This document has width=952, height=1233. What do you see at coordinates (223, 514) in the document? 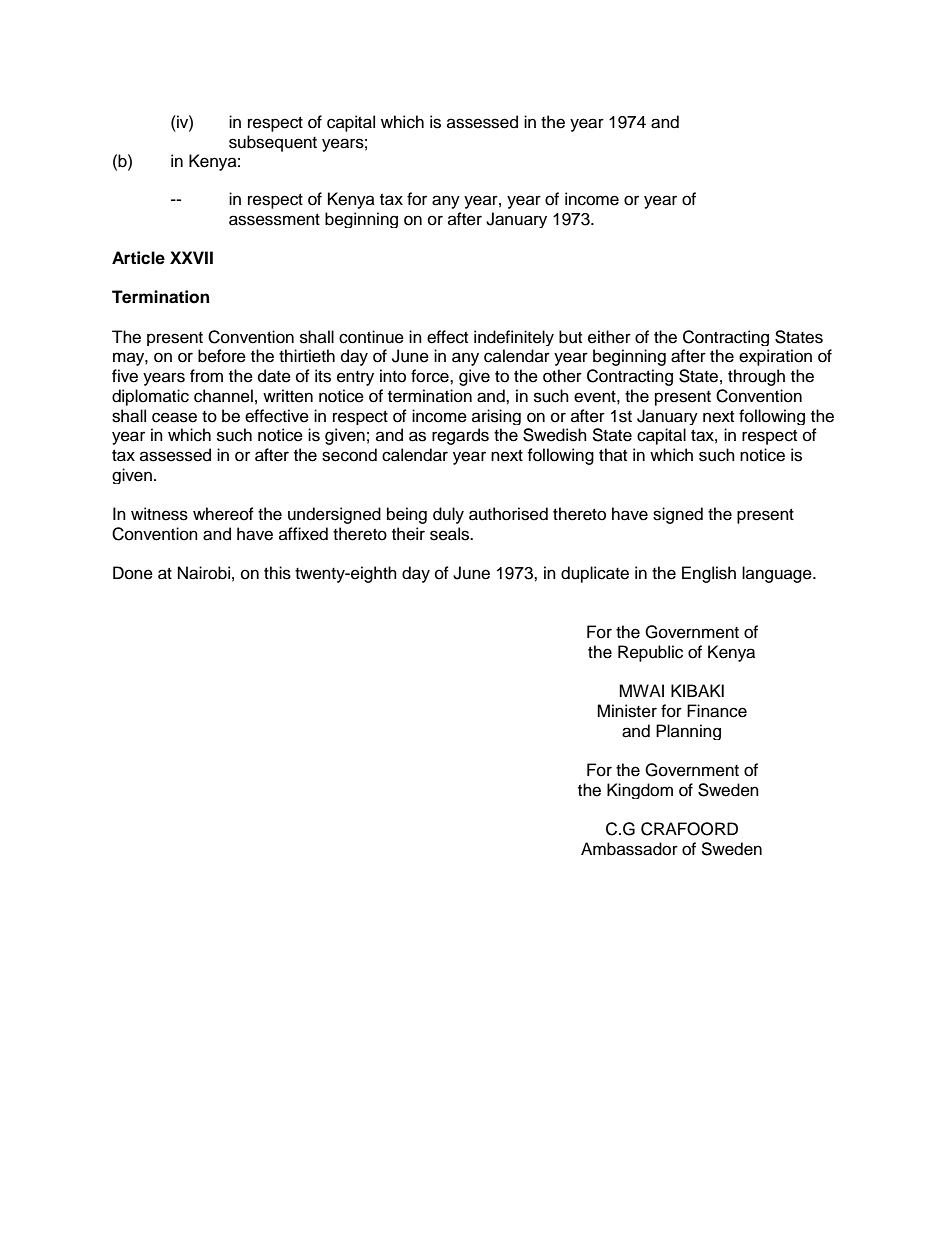
I see `whereof` at bounding box center [223, 514].
